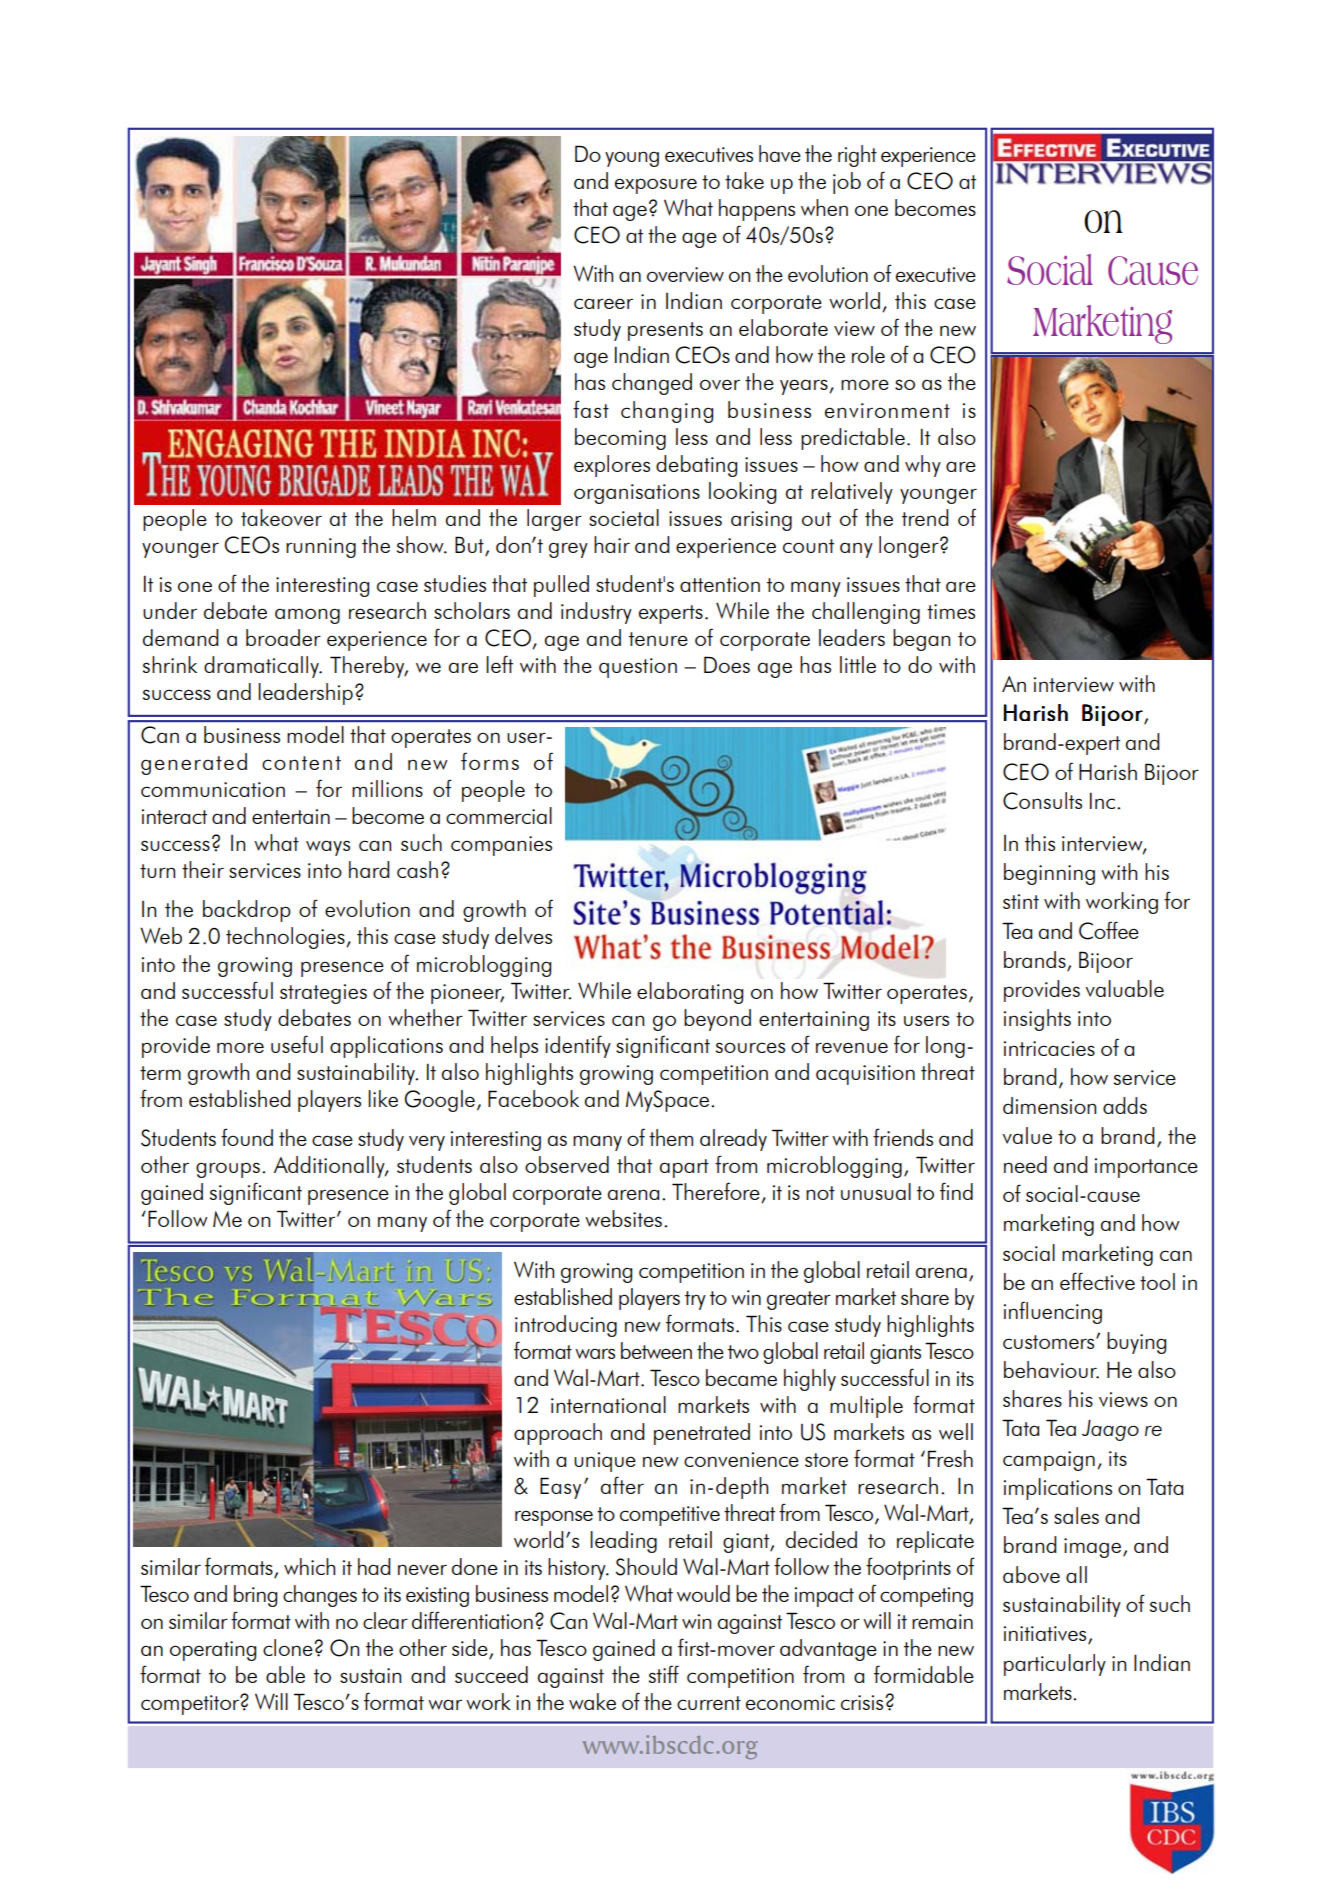 Image resolution: width=1341 pixels, height=1896 pixels. What do you see at coordinates (664, 1674) in the page?
I see `stiff` at bounding box center [664, 1674].
